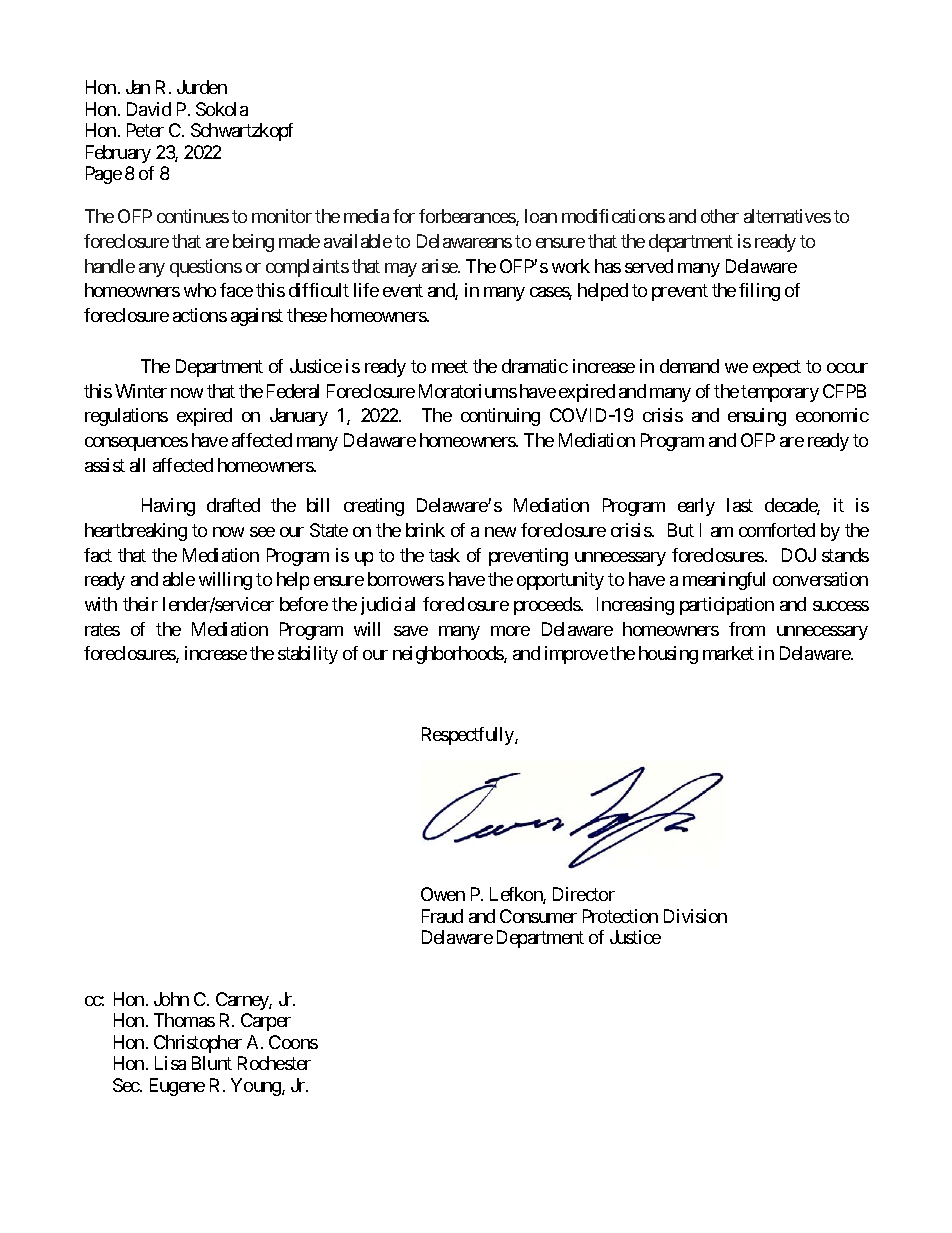 The width and height of the page is (952, 1233). Describe the element at coordinates (720, 216) in the page. I see `other` at that location.
